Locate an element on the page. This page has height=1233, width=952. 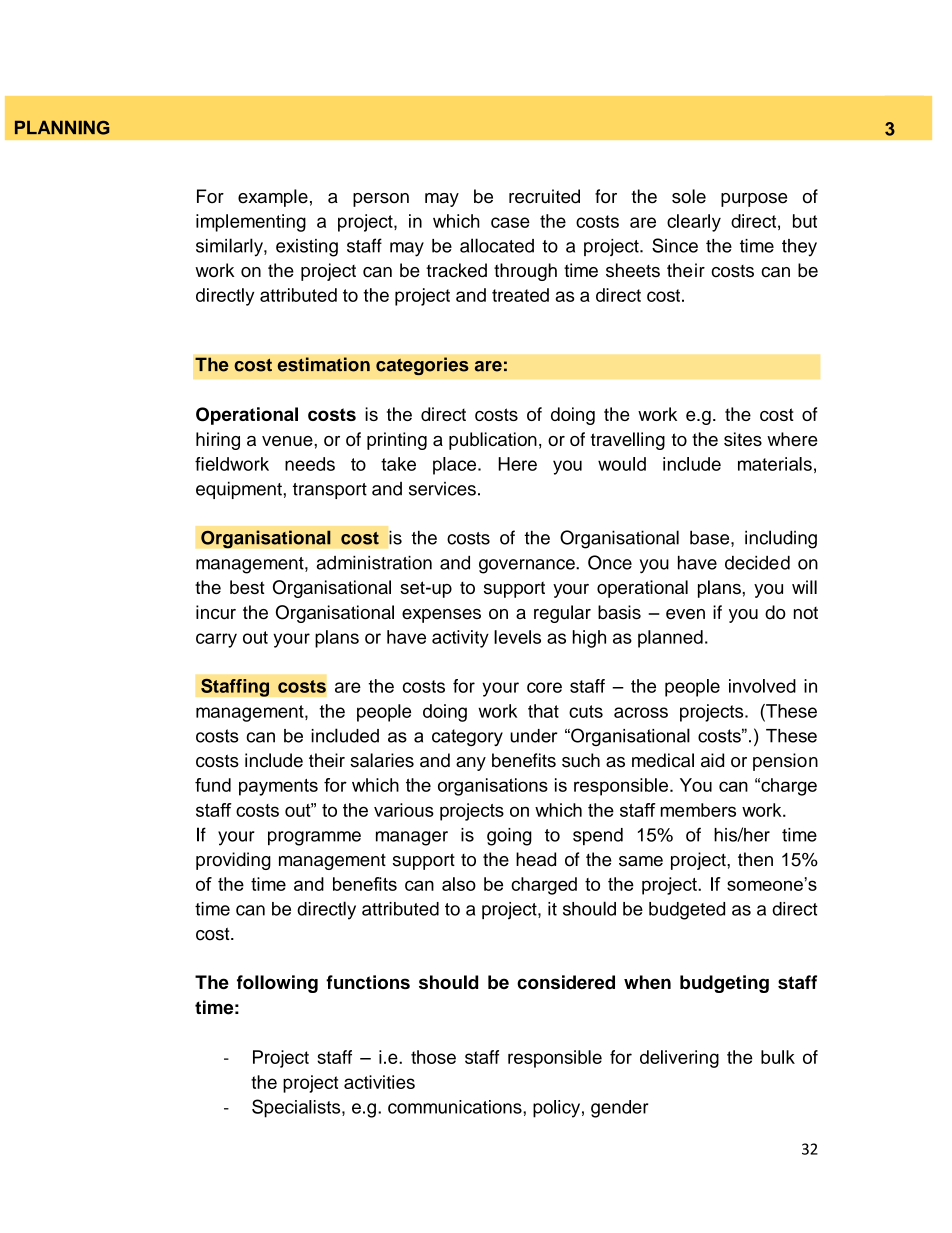
then is located at coordinates (755, 859).
